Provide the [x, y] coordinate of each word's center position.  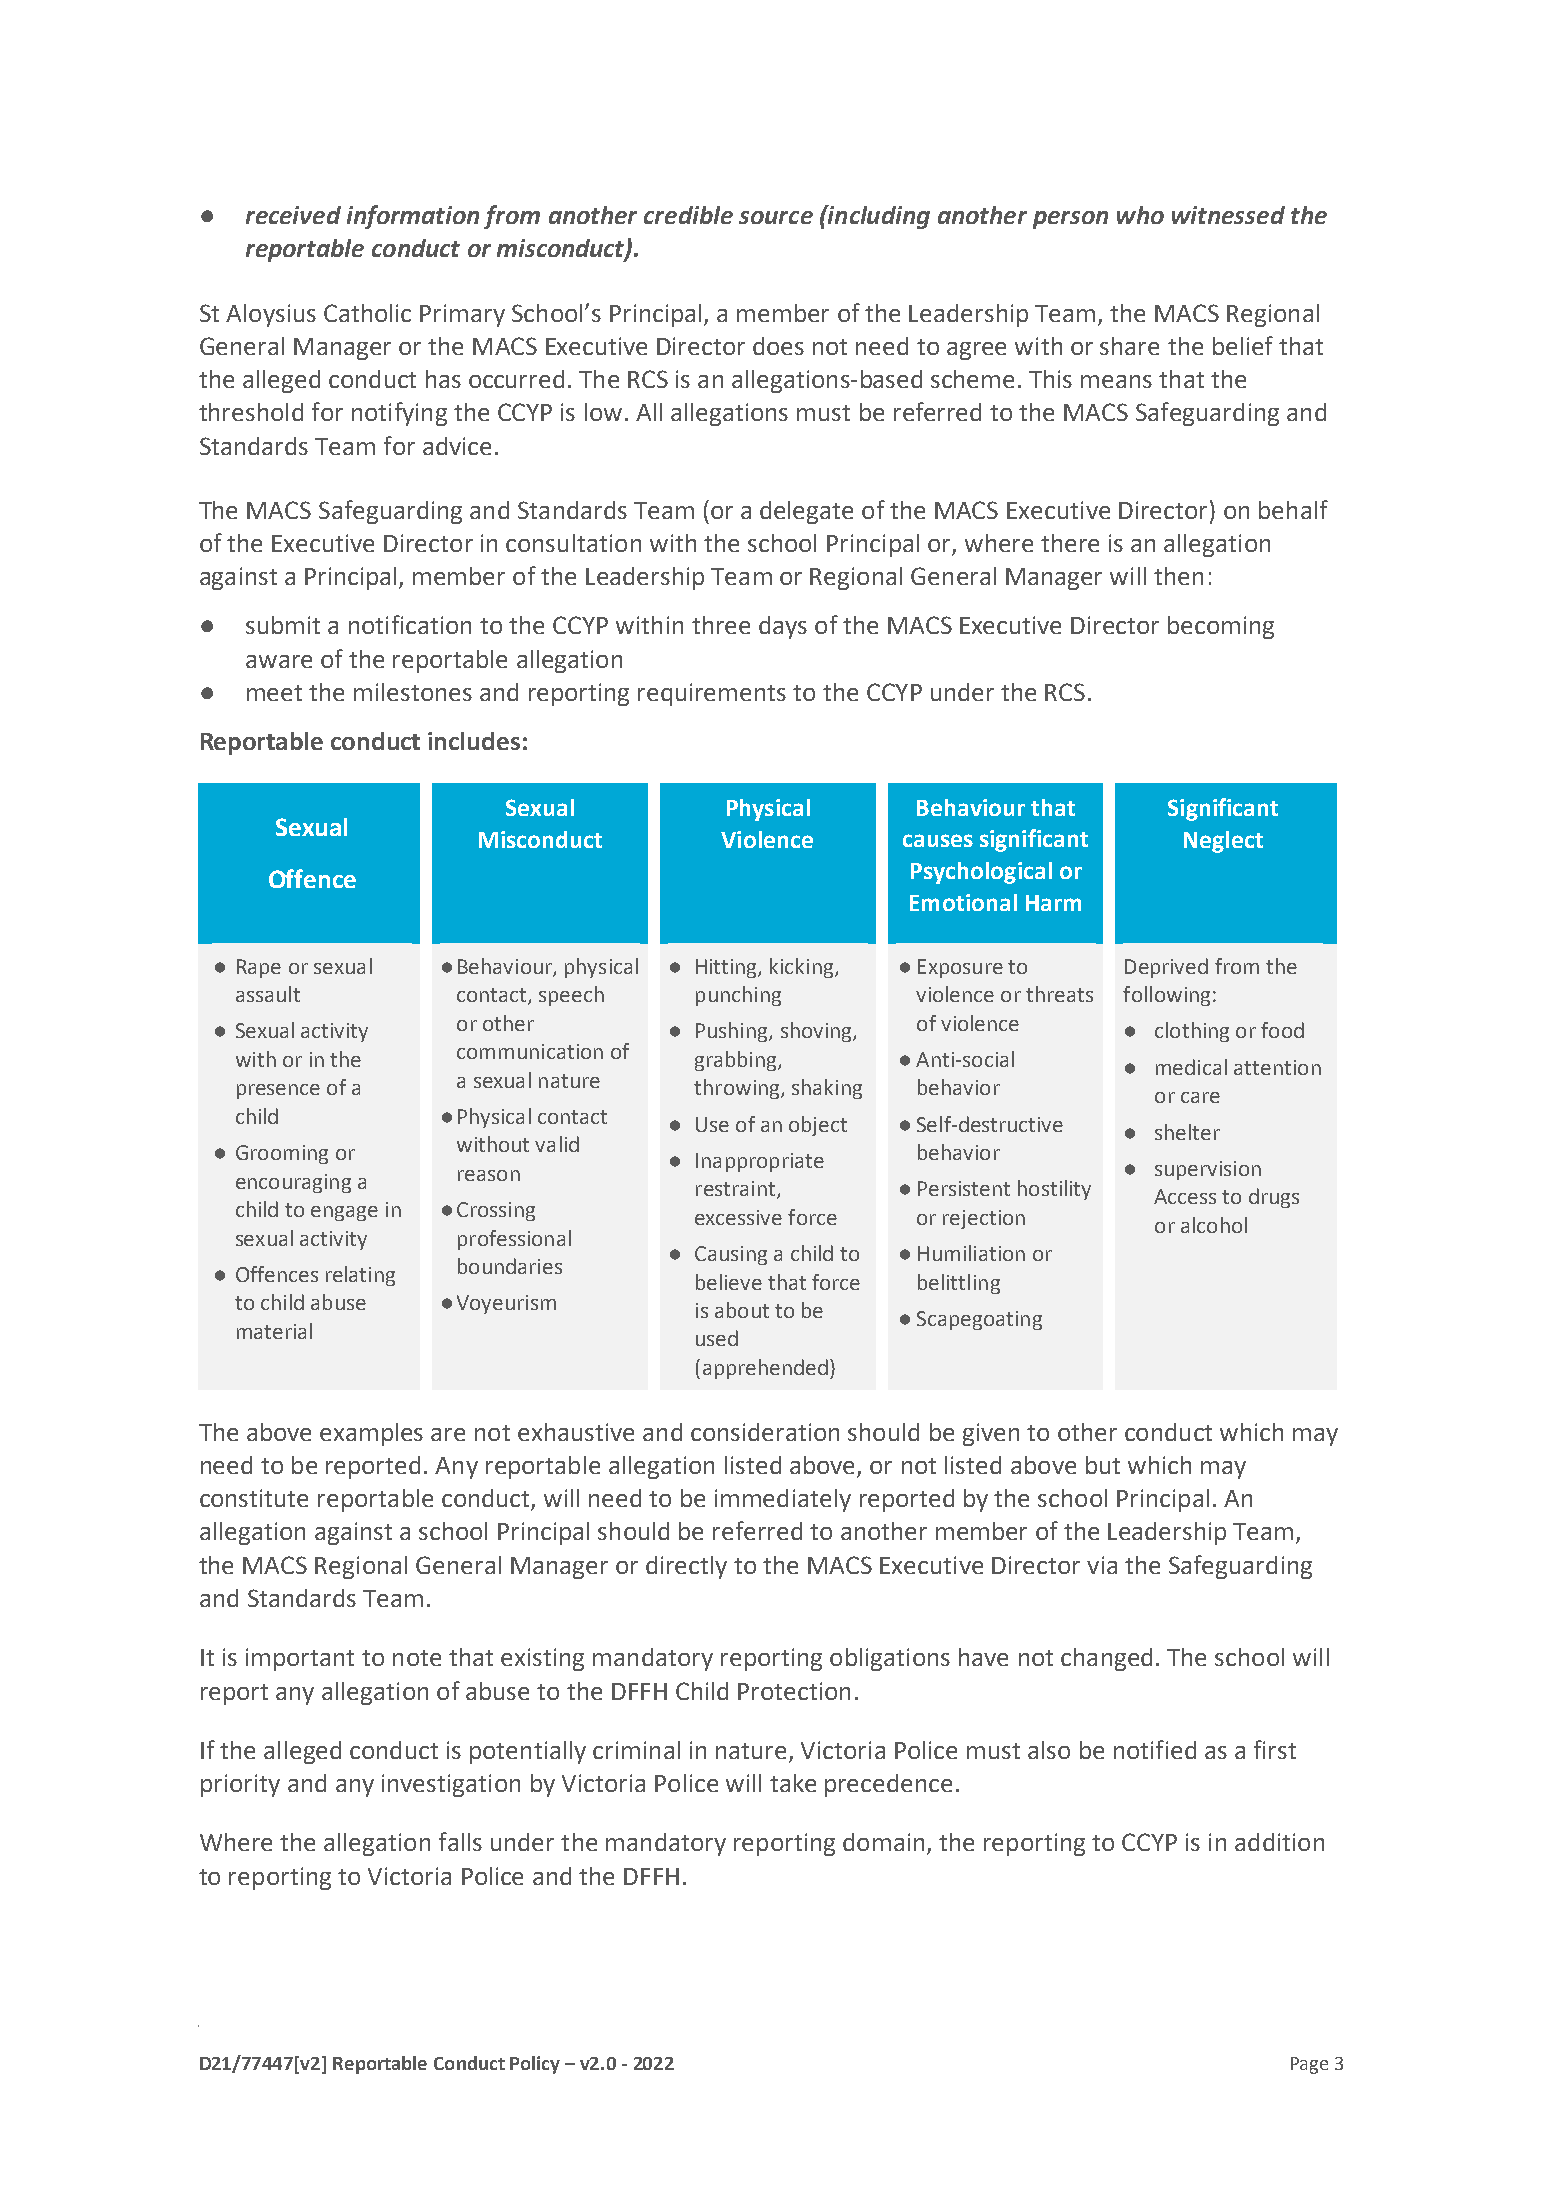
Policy [535, 2065]
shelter [1187, 1132]
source [776, 217]
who [1140, 215]
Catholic [367, 313]
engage [344, 1213]
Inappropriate [760, 1162]
